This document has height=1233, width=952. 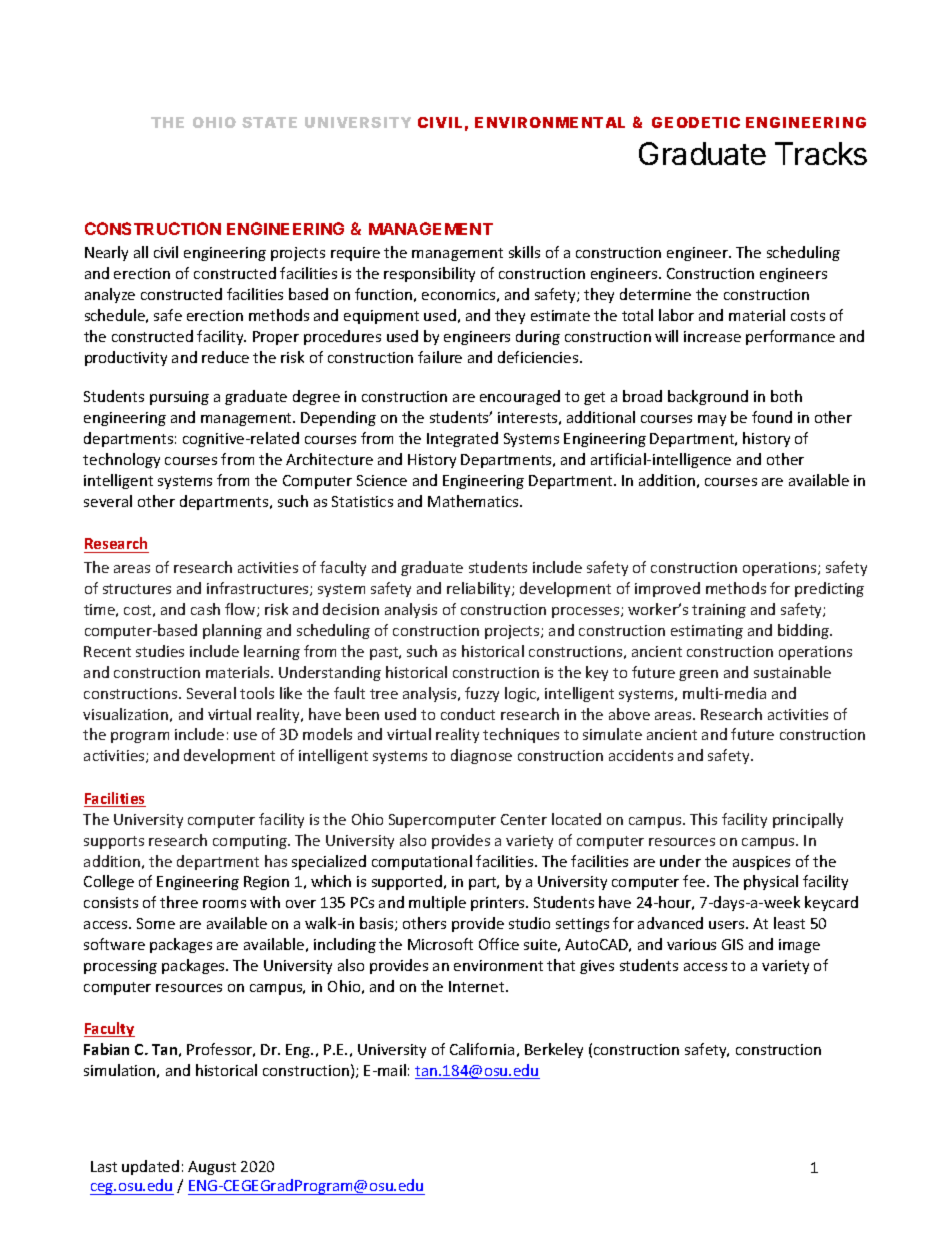 What do you see at coordinates (707, 632) in the document?
I see `estimating` at bounding box center [707, 632].
